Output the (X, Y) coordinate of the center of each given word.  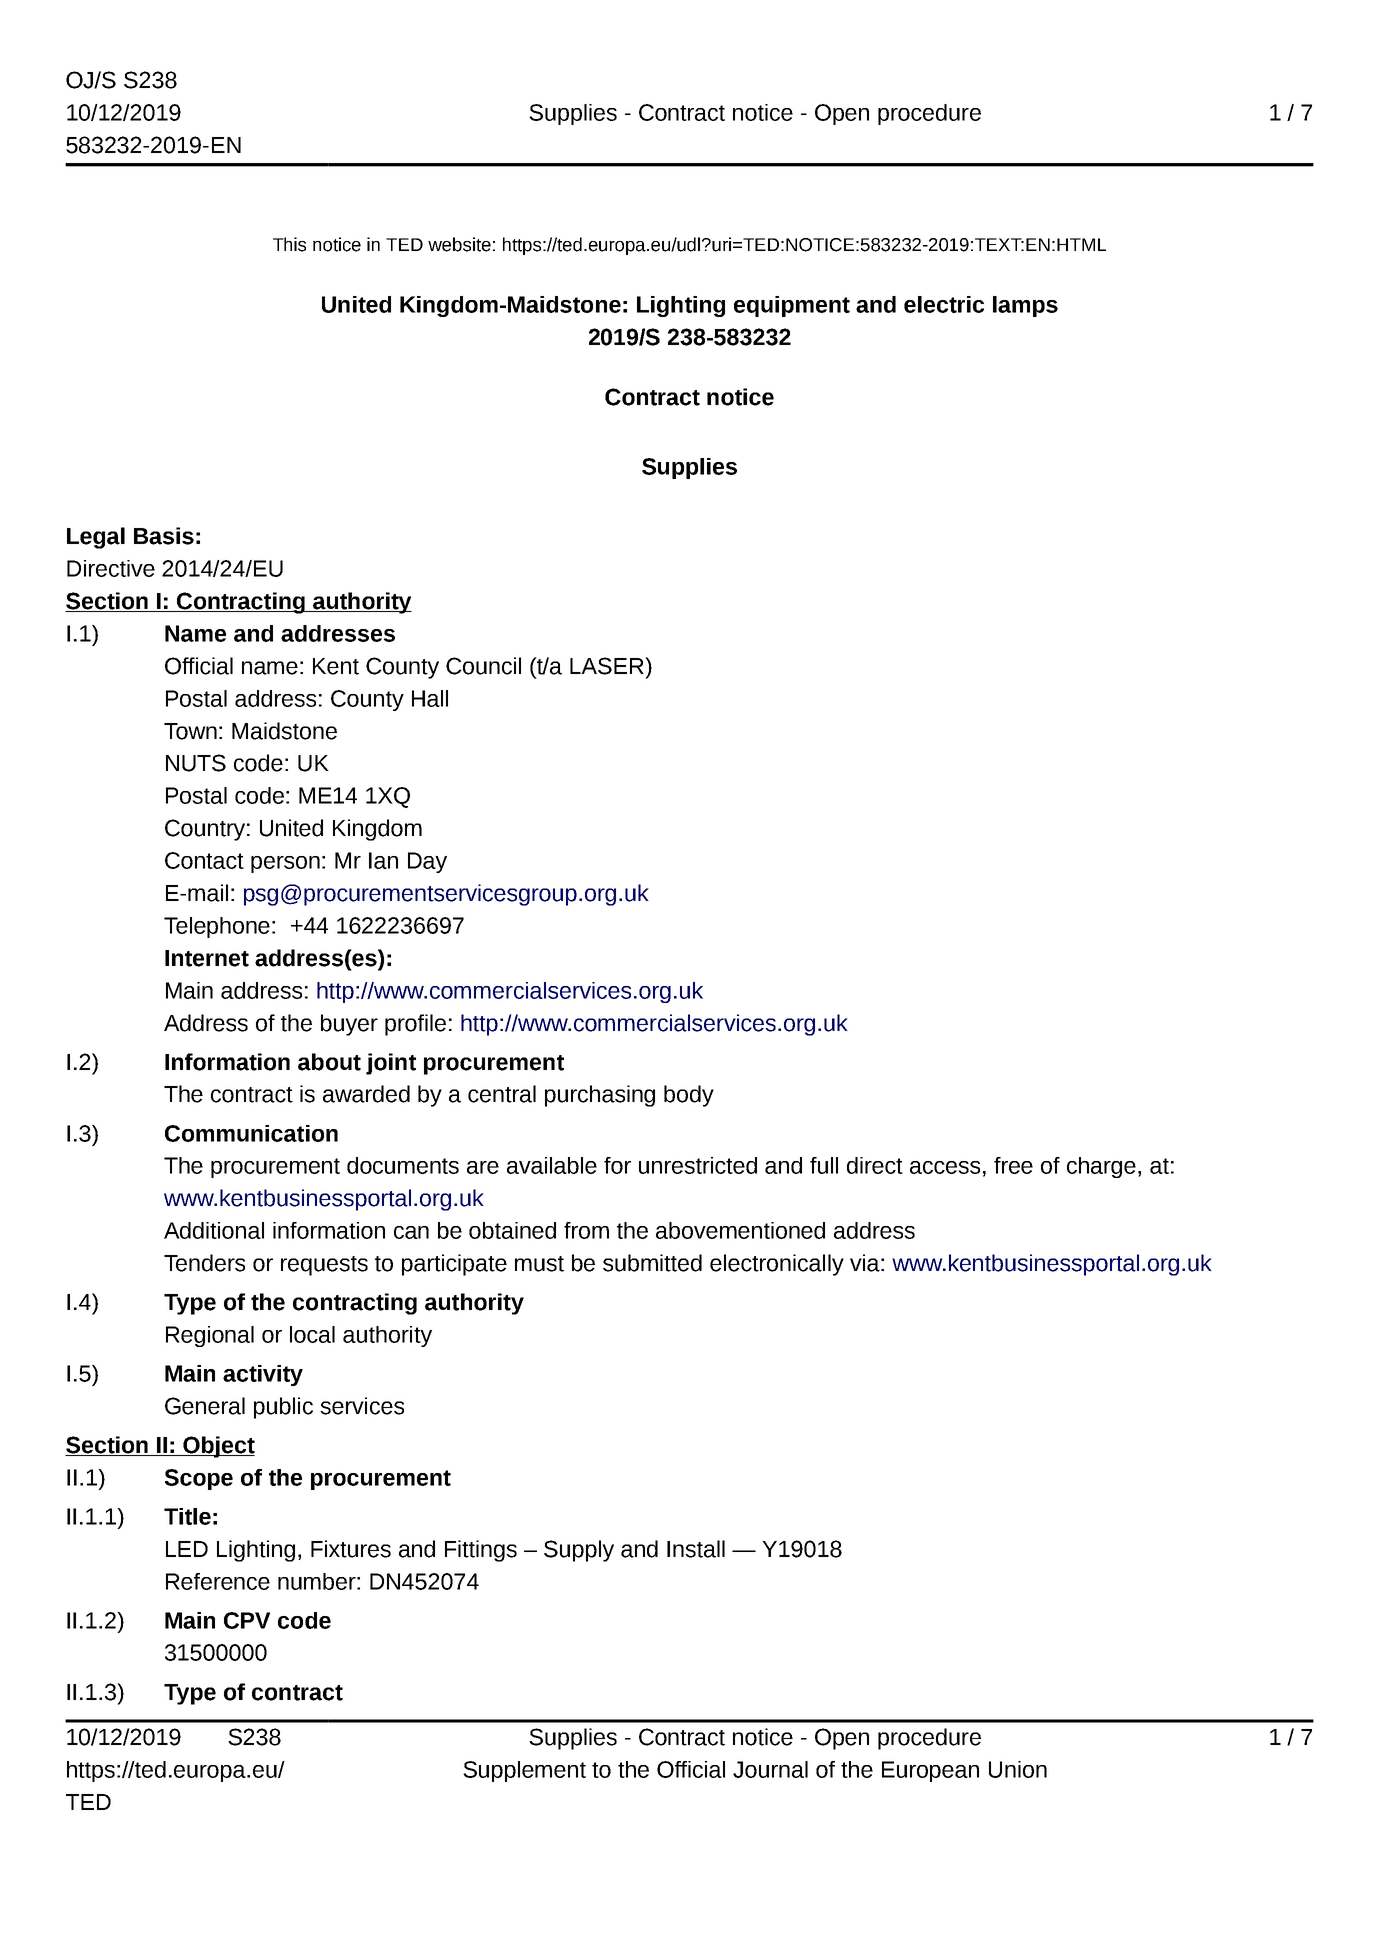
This (289, 244)
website (459, 244)
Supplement (524, 1771)
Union (1018, 1769)
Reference (218, 1581)
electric (944, 304)
